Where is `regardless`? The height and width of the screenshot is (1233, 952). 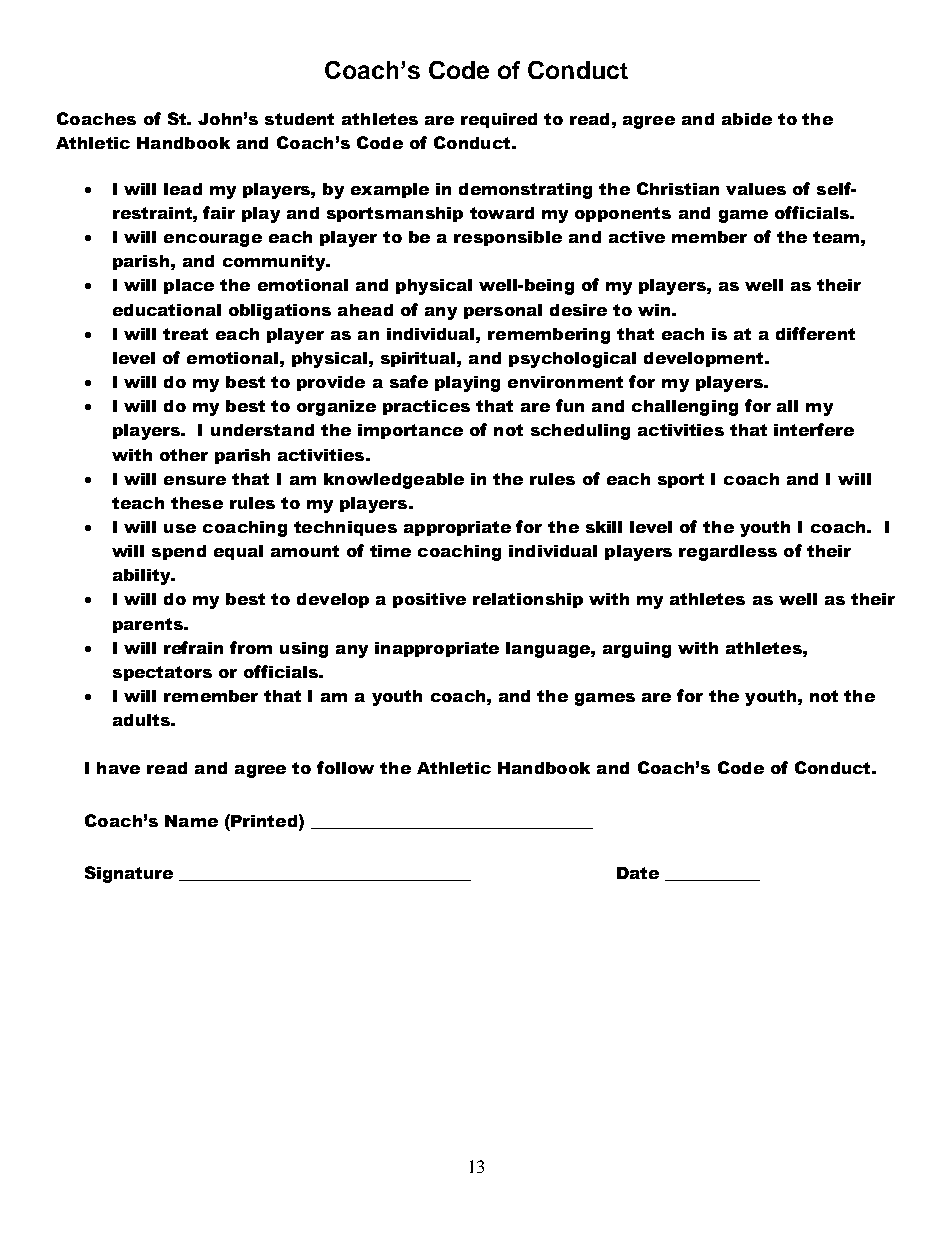
regardless is located at coordinates (728, 553).
